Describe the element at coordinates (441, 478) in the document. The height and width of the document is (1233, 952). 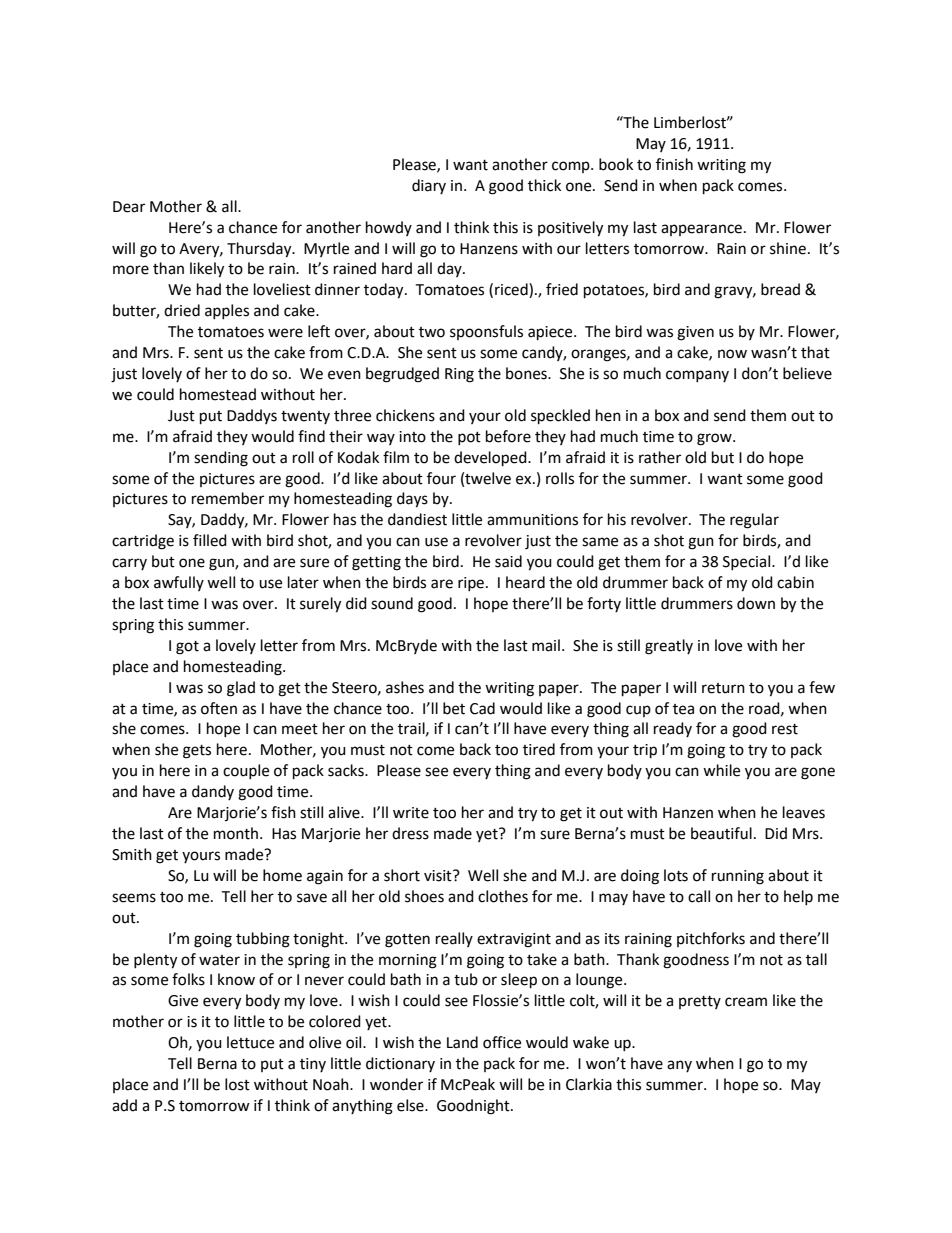
I see `four` at that location.
